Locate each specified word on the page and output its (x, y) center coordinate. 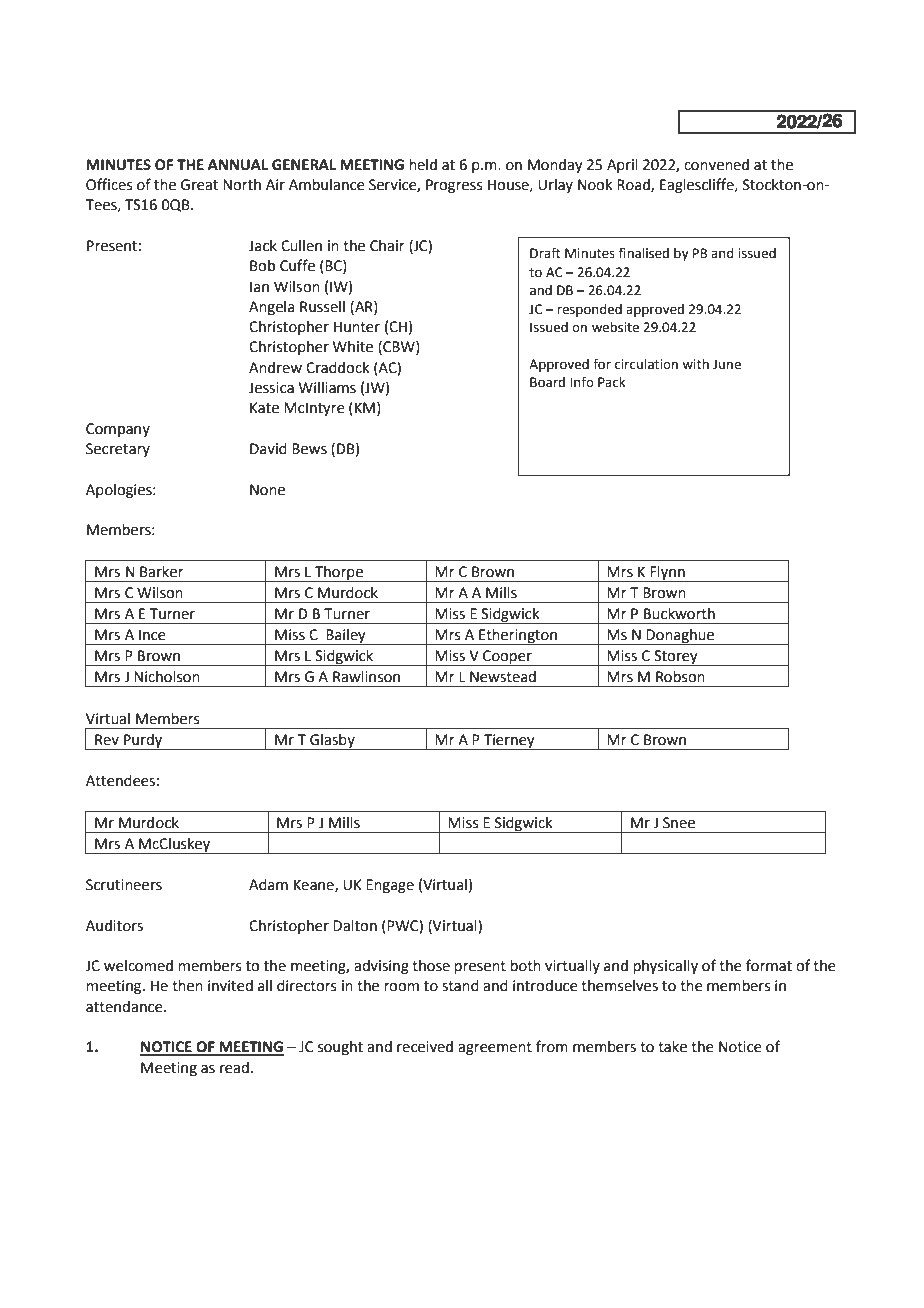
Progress (454, 186)
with (695, 364)
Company (118, 430)
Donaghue (680, 637)
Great (199, 185)
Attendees (121, 781)
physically (665, 967)
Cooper (507, 658)
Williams (327, 388)
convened (716, 165)
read (234, 1068)
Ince (152, 635)
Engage (390, 886)
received (425, 1047)
